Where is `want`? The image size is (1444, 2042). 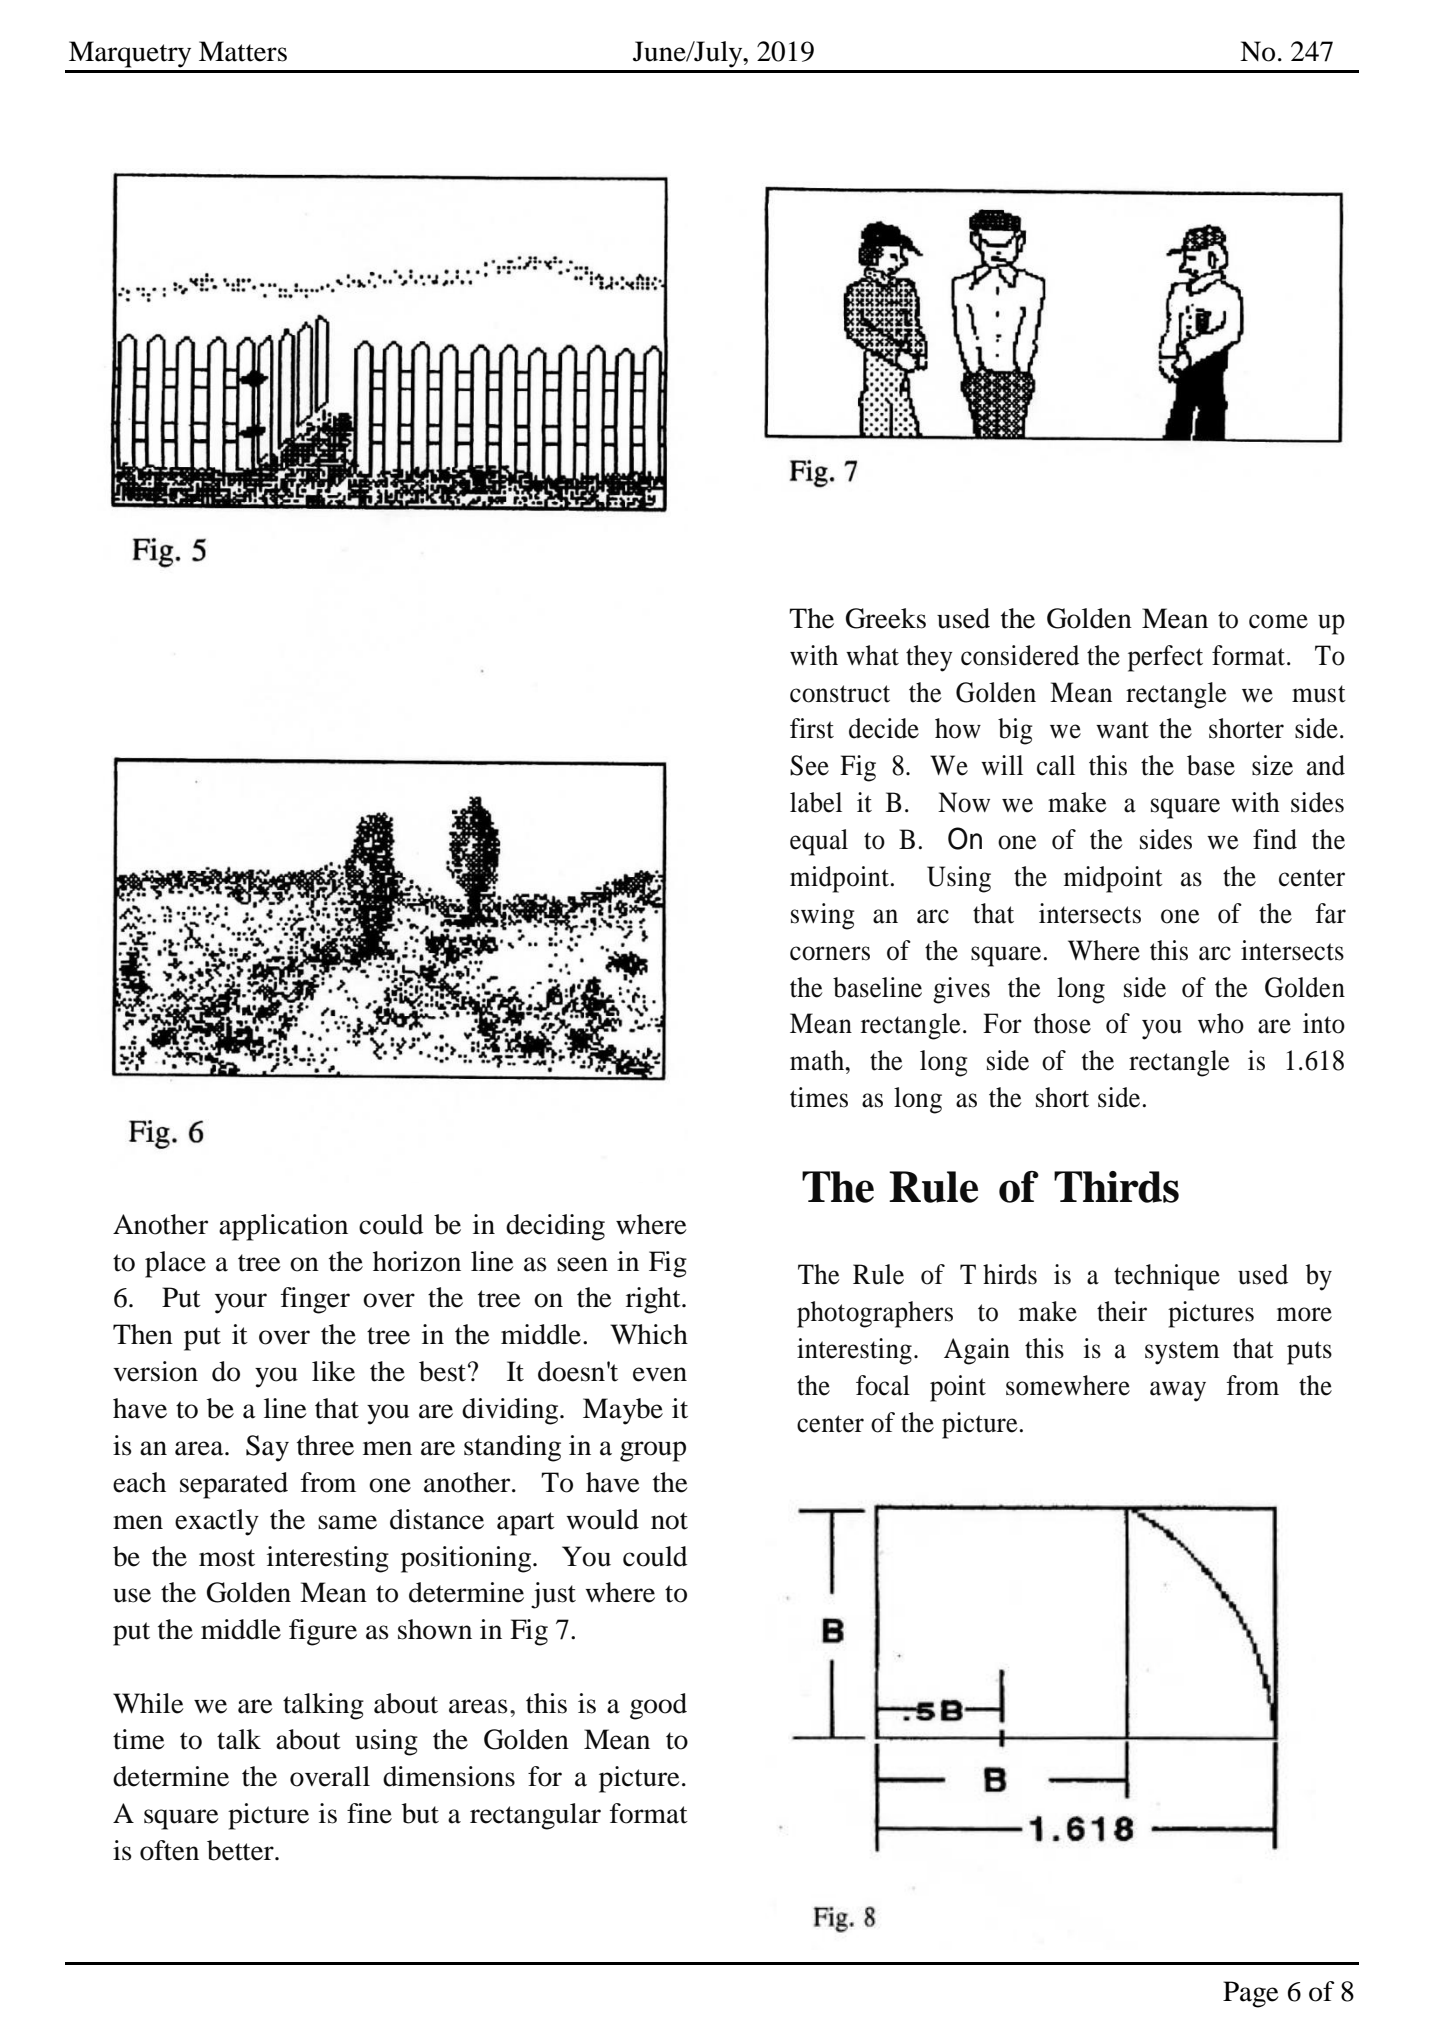 want is located at coordinates (1122, 730).
